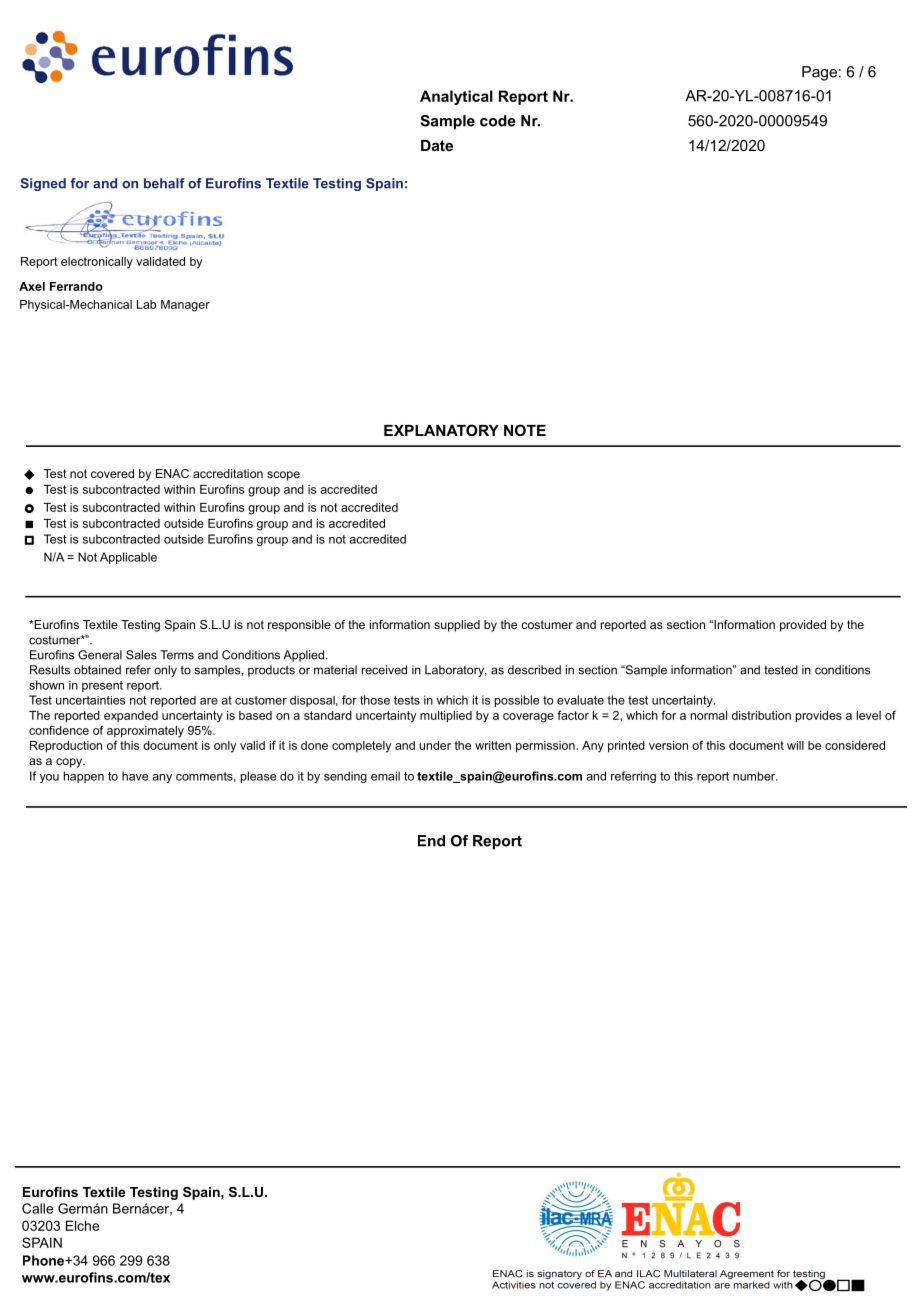 The image size is (924, 1310). Describe the element at coordinates (37, 1208) in the screenshot. I see `Calle` at that location.
